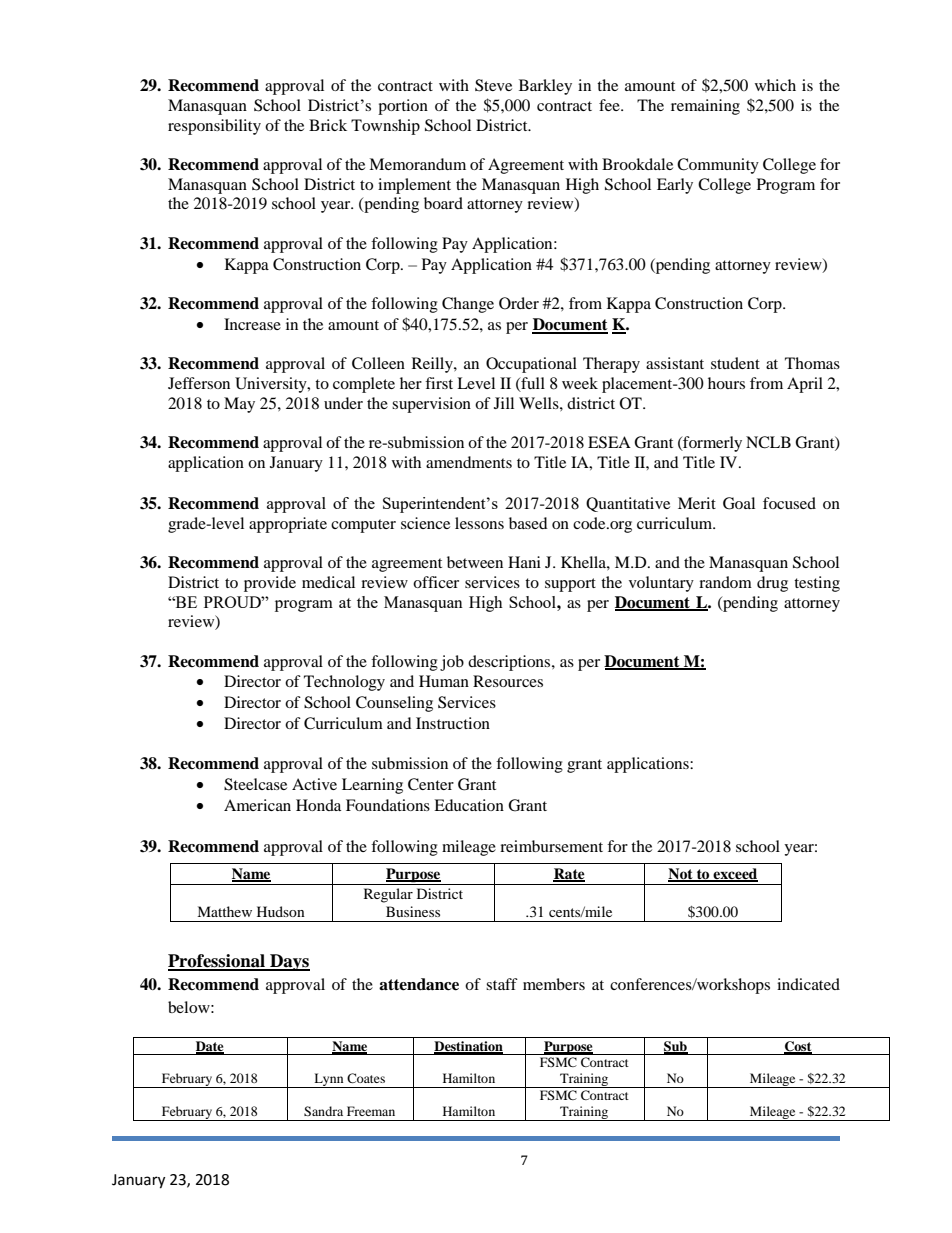 The width and height of the screenshot is (952, 1233). I want to click on Hani, so click(524, 562).
